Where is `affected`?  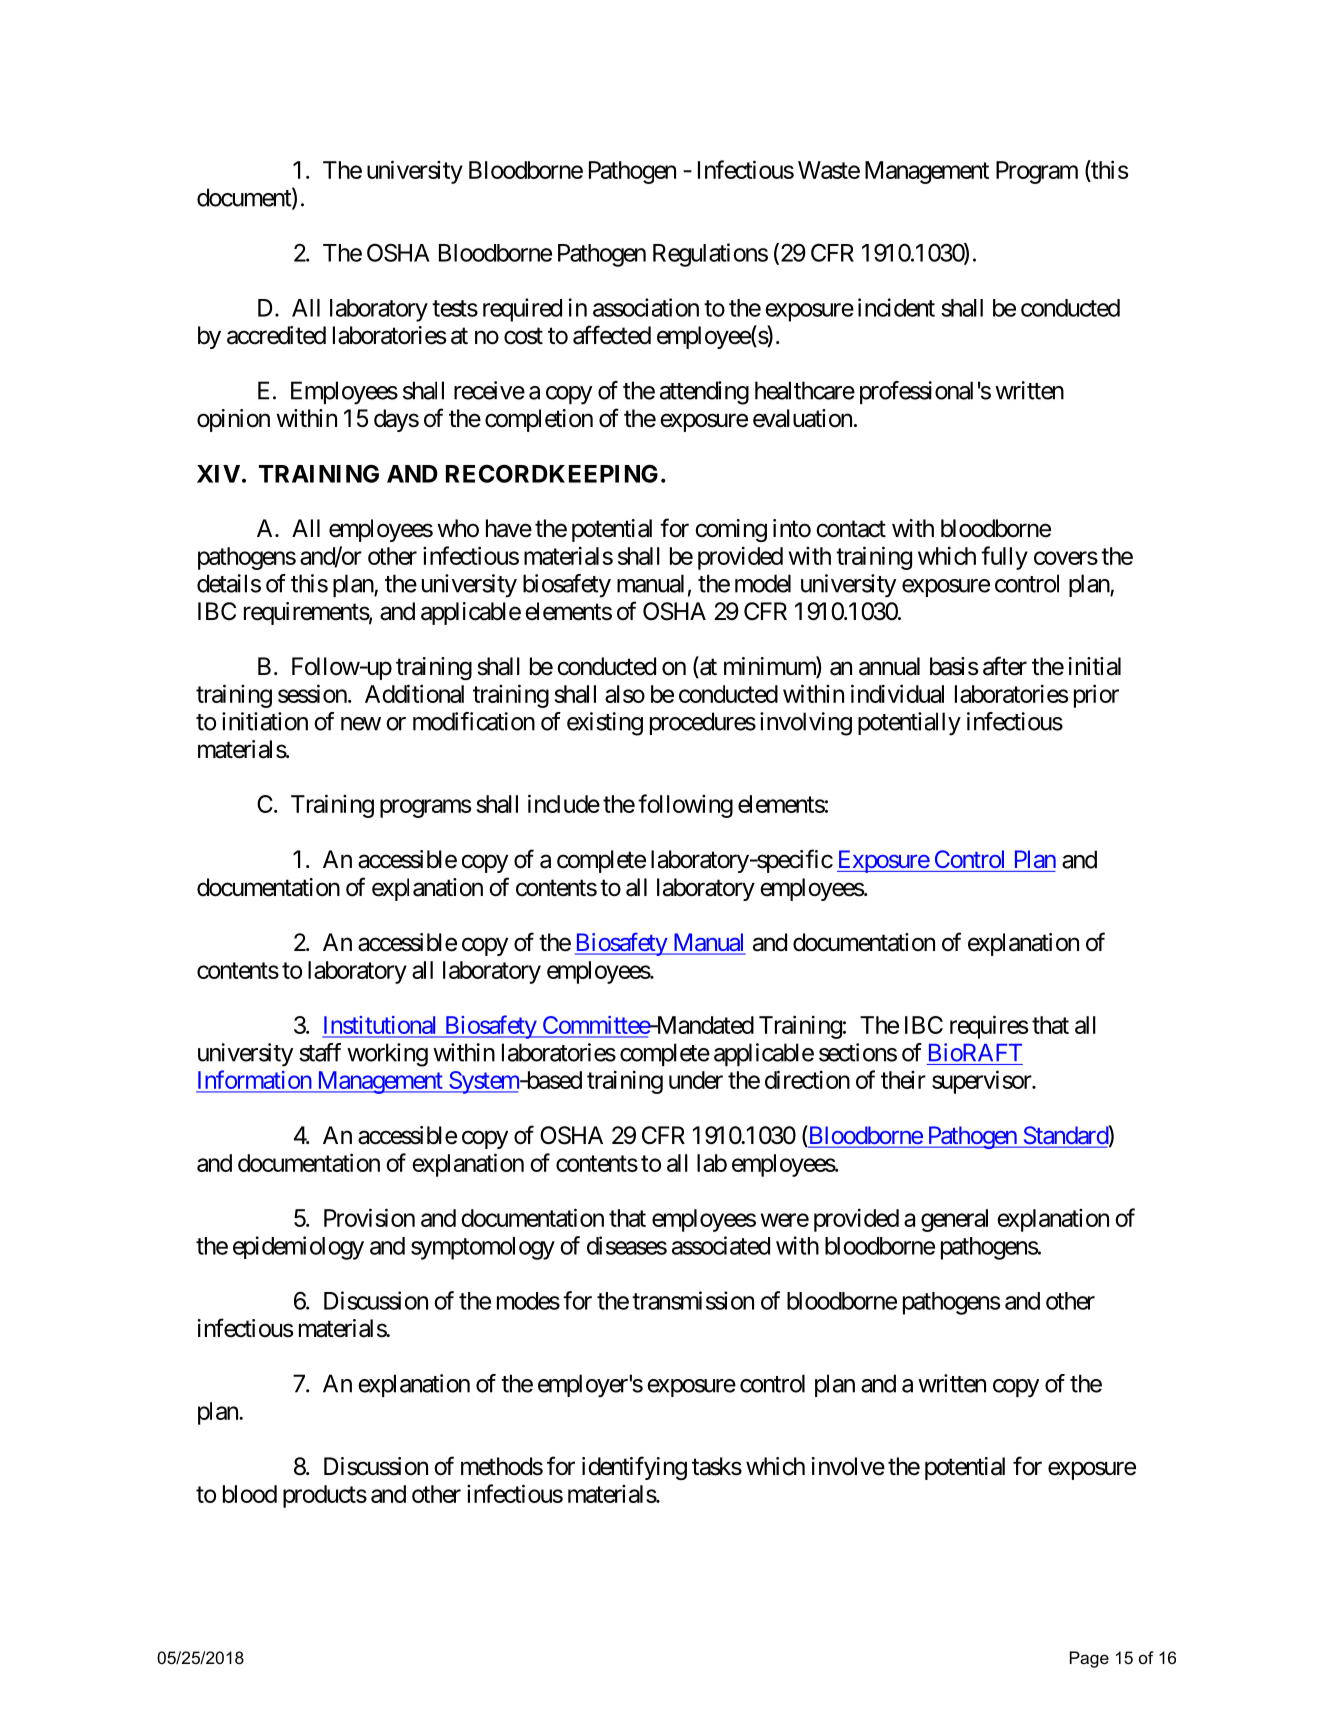
affected is located at coordinates (612, 335).
